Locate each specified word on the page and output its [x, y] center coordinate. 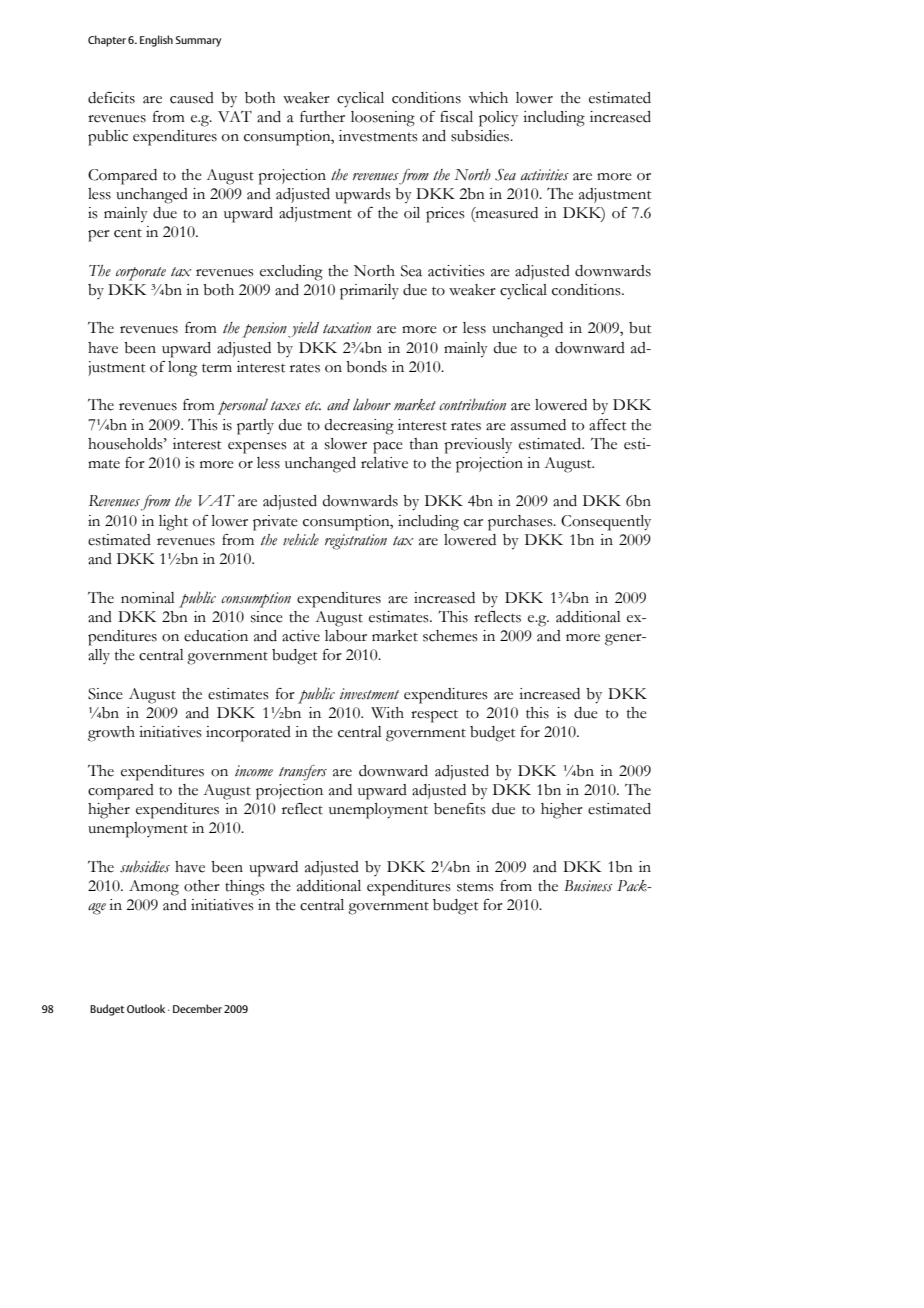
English [156, 41]
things [245, 888]
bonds [366, 367]
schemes [450, 636]
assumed [538, 425]
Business [588, 886]
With [387, 713]
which [488, 98]
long [182, 369]
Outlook [146, 1008]
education [216, 636]
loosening [383, 119]
